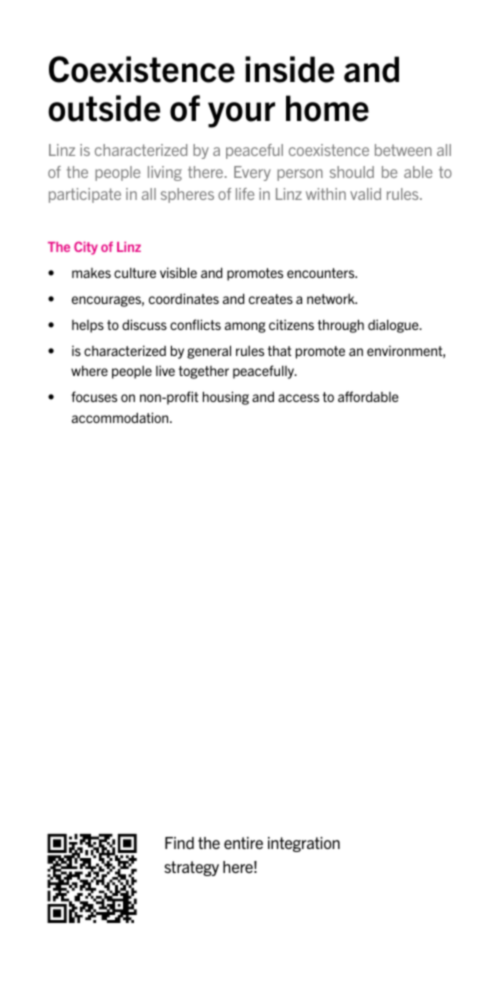 This screenshot has height=999, width=500. I want to click on outside, so click(104, 108).
